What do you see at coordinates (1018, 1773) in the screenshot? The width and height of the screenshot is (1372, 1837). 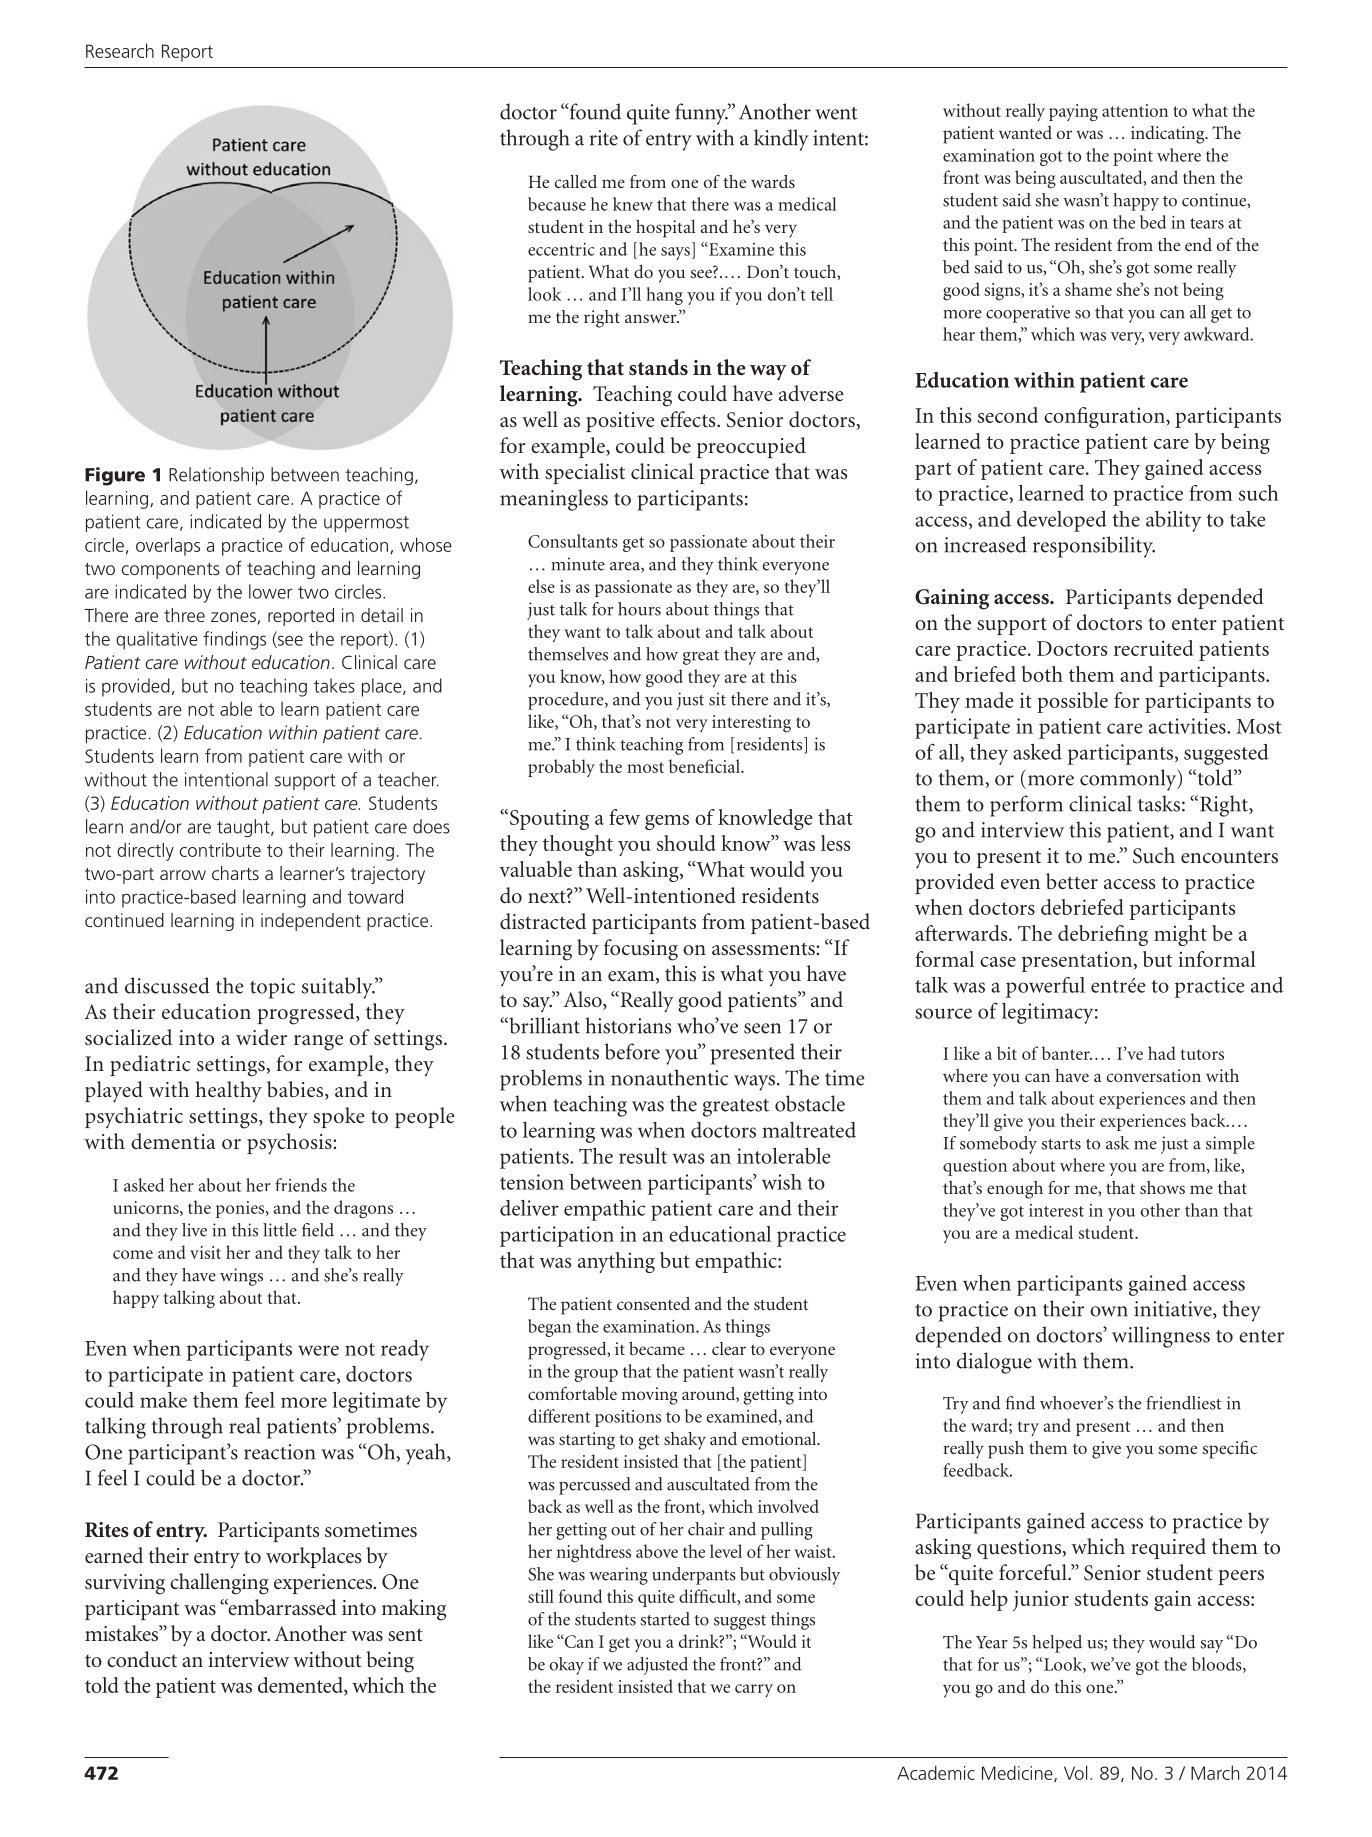 I see `Medicine` at bounding box center [1018, 1773].
